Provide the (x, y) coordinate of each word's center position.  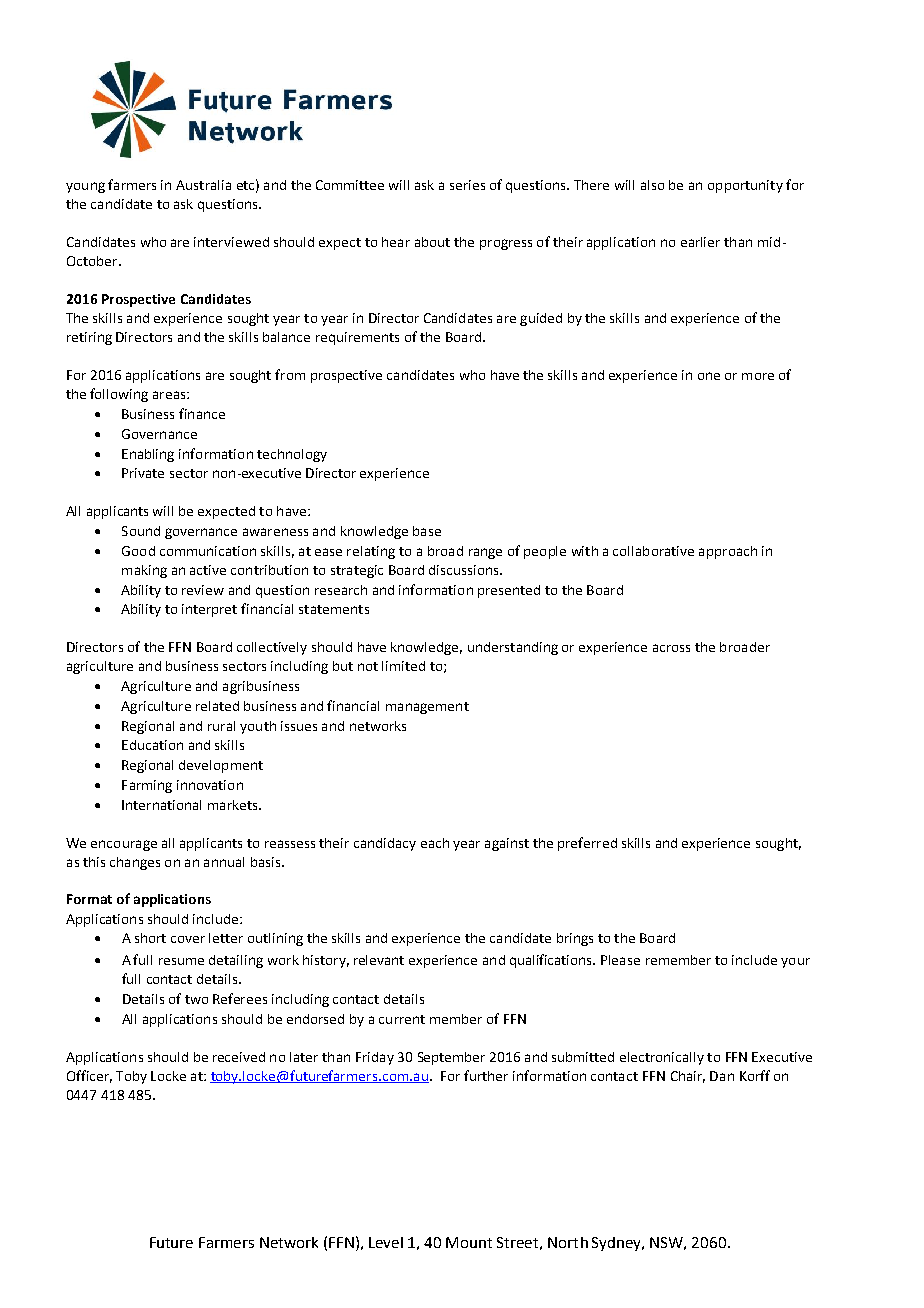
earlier (700, 242)
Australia (203, 185)
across (671, 648)
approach (728, 552)
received (239, 1057)
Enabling (148, 455)
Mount (469, 1242)
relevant (379, 960)
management (427, 708)
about (432, 242)
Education (152, 745)
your (795, 963)
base (427, 531)
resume (181, 961)
